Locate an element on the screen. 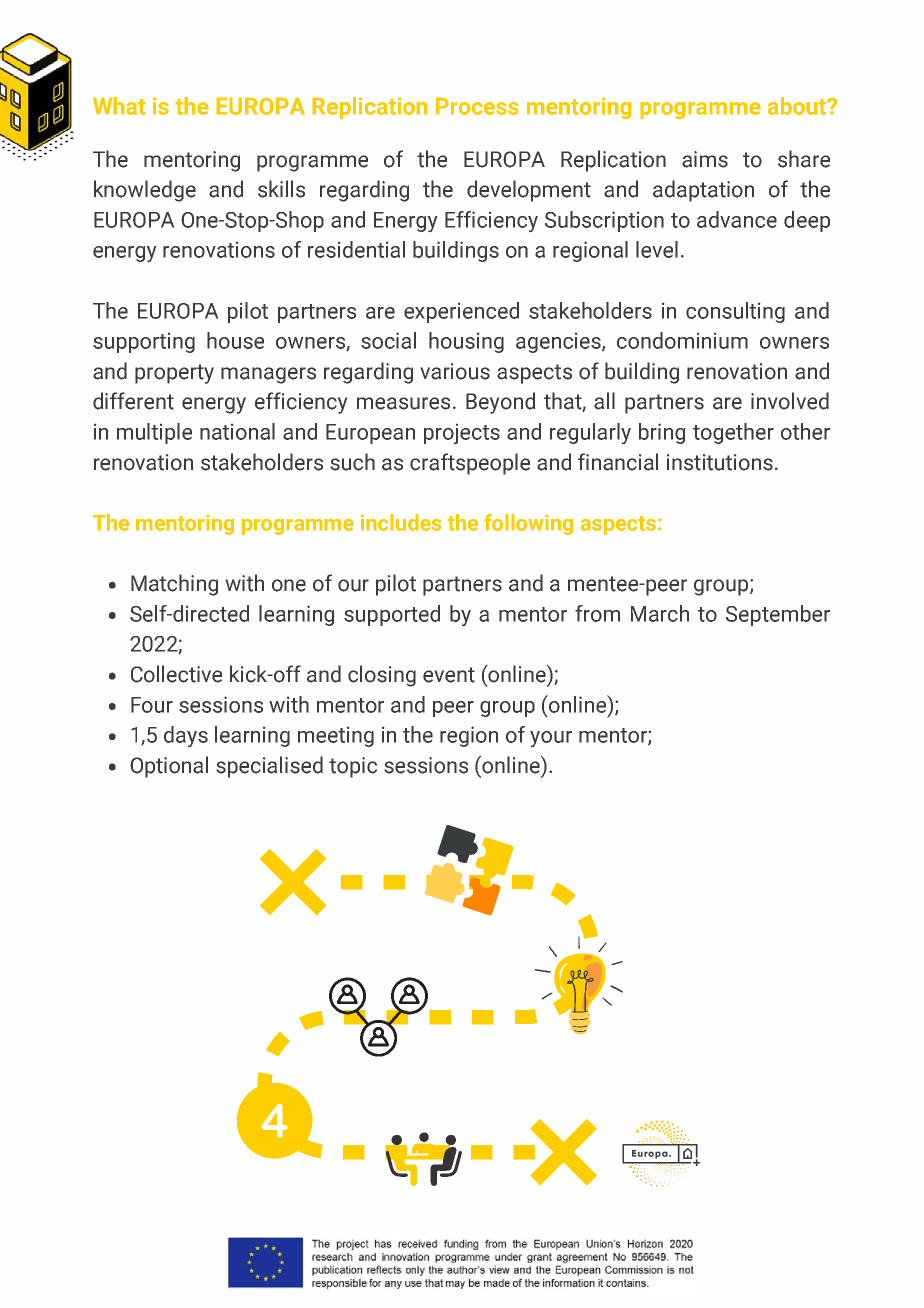 The image size is (924, 1308). What is located at coordinates (119, 106).
